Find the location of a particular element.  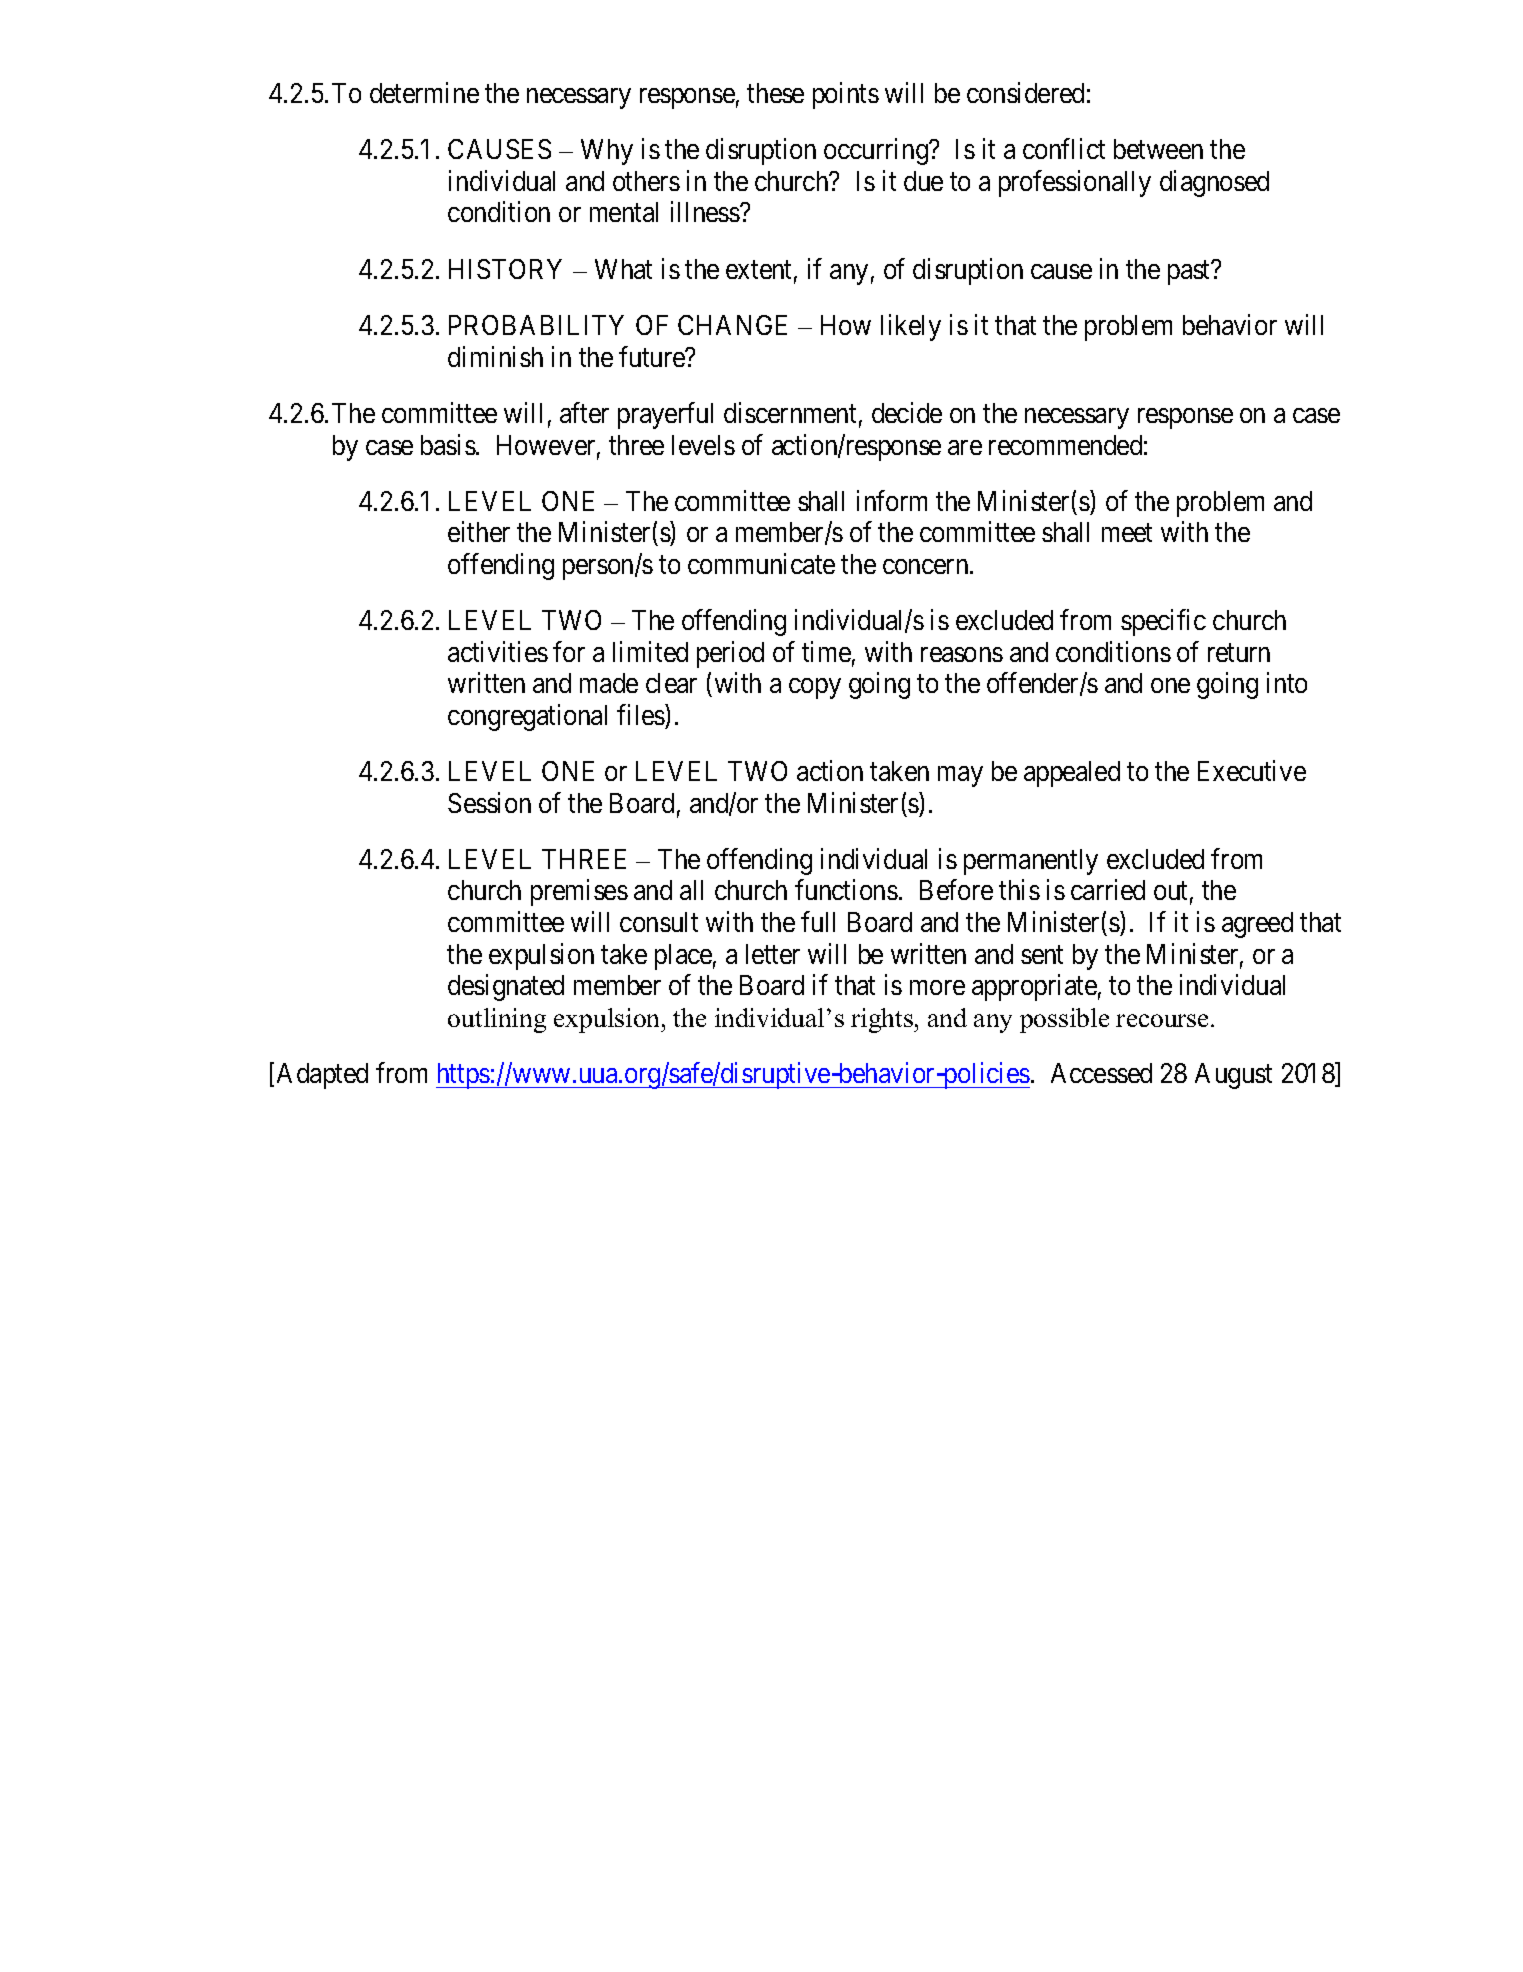

these is located at coordinates (775, 93).
